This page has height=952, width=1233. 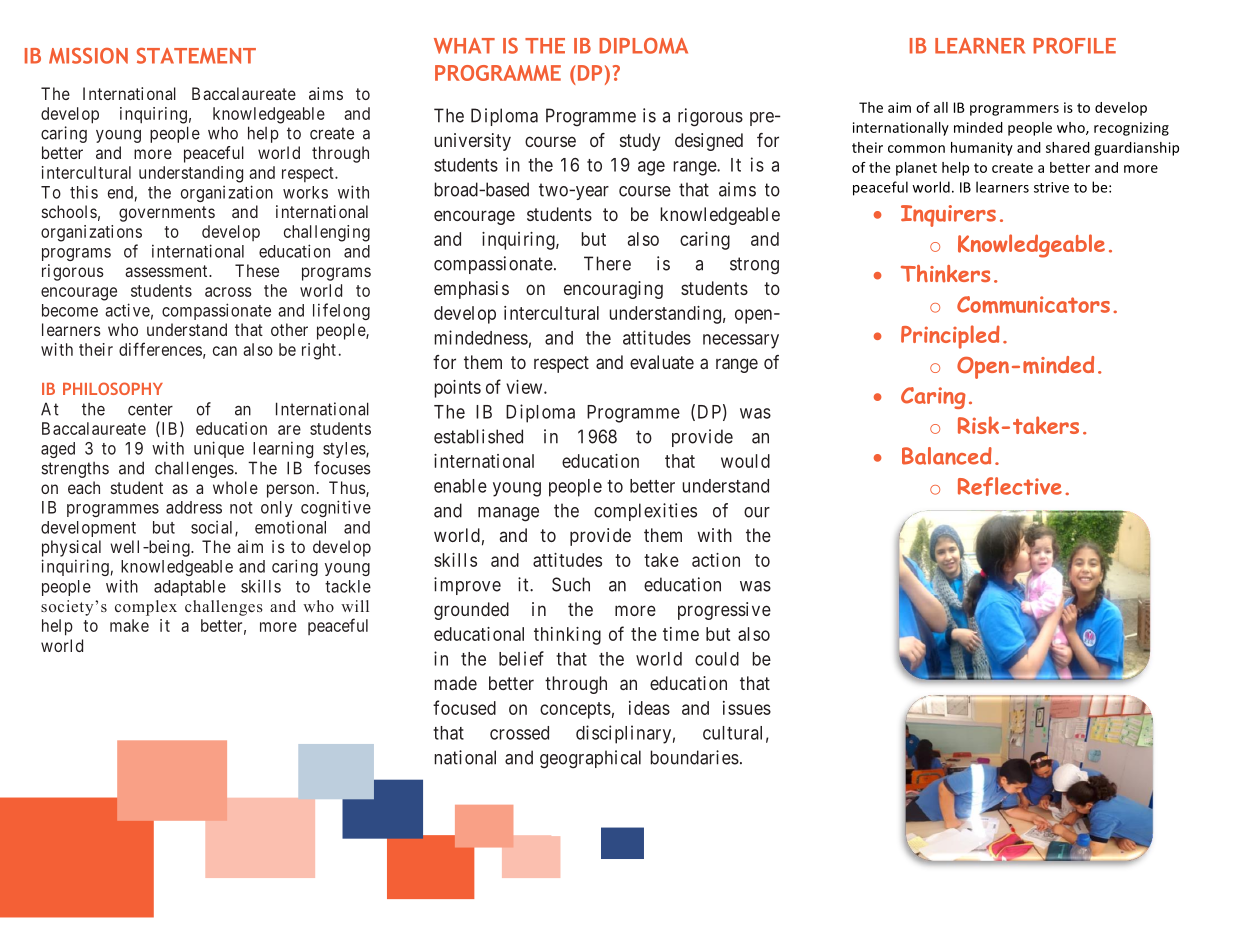 What do you see at coordinates (1010, 486) in the page?
I see `Reflective` at bounding box center [1010, 486].
